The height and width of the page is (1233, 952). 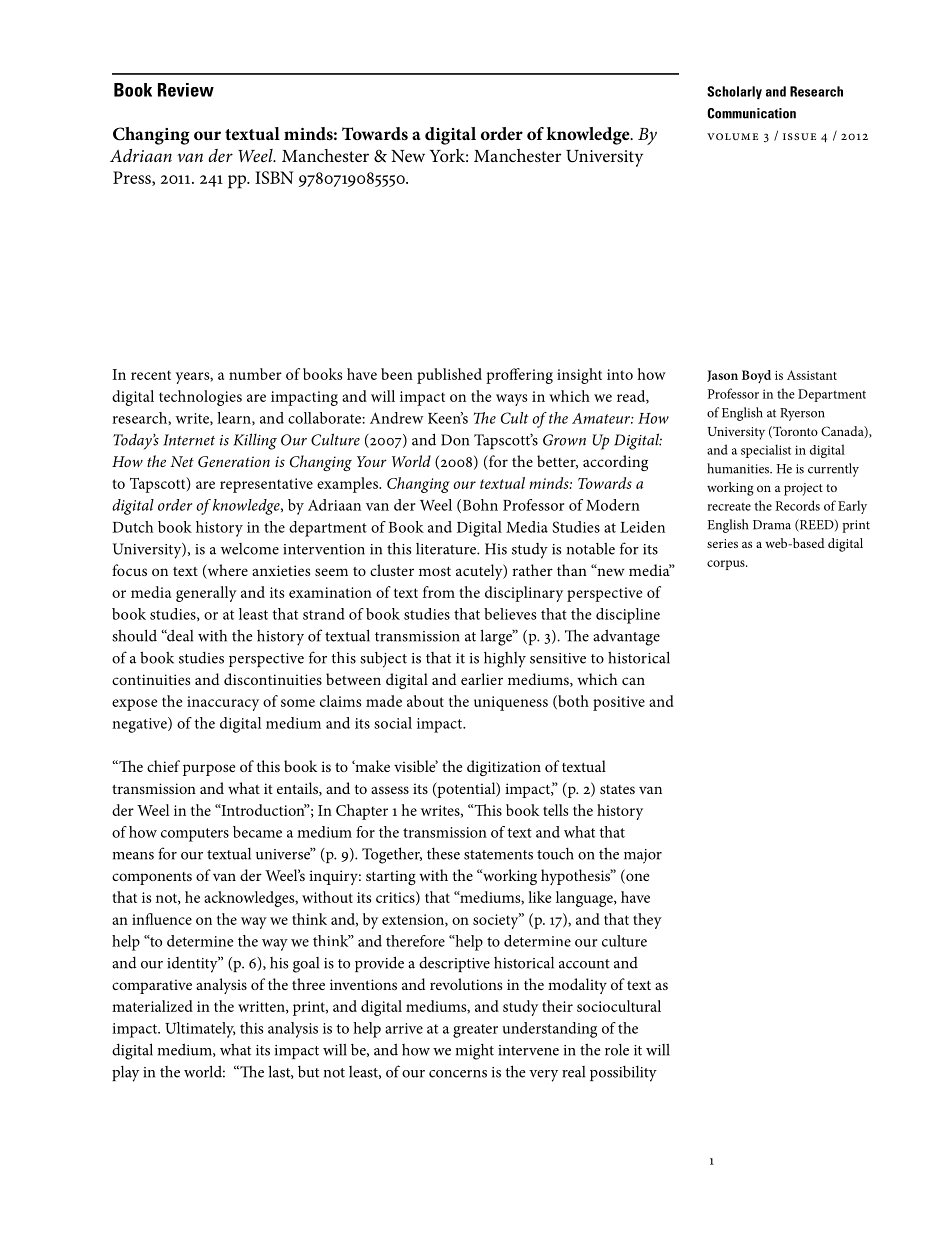 What do you see at coordinates (727, 565) in the page?
I see `corpus` at bounding box center [727, 565].
